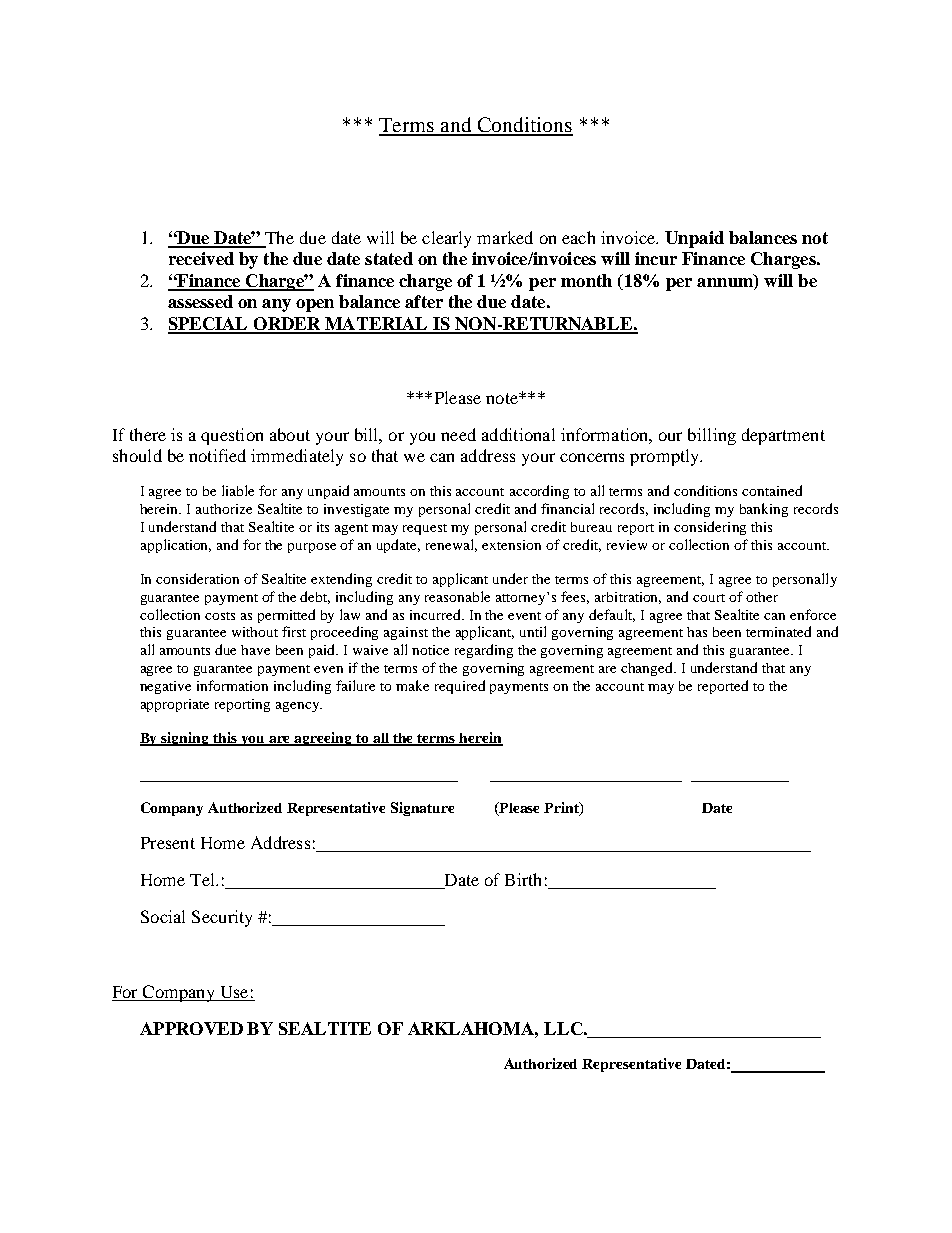 The height and width of the document is (1233, 952). What do you see at coordinates (523, 879) in the document?
I see `Birth` at bounding box center [523, 879].
